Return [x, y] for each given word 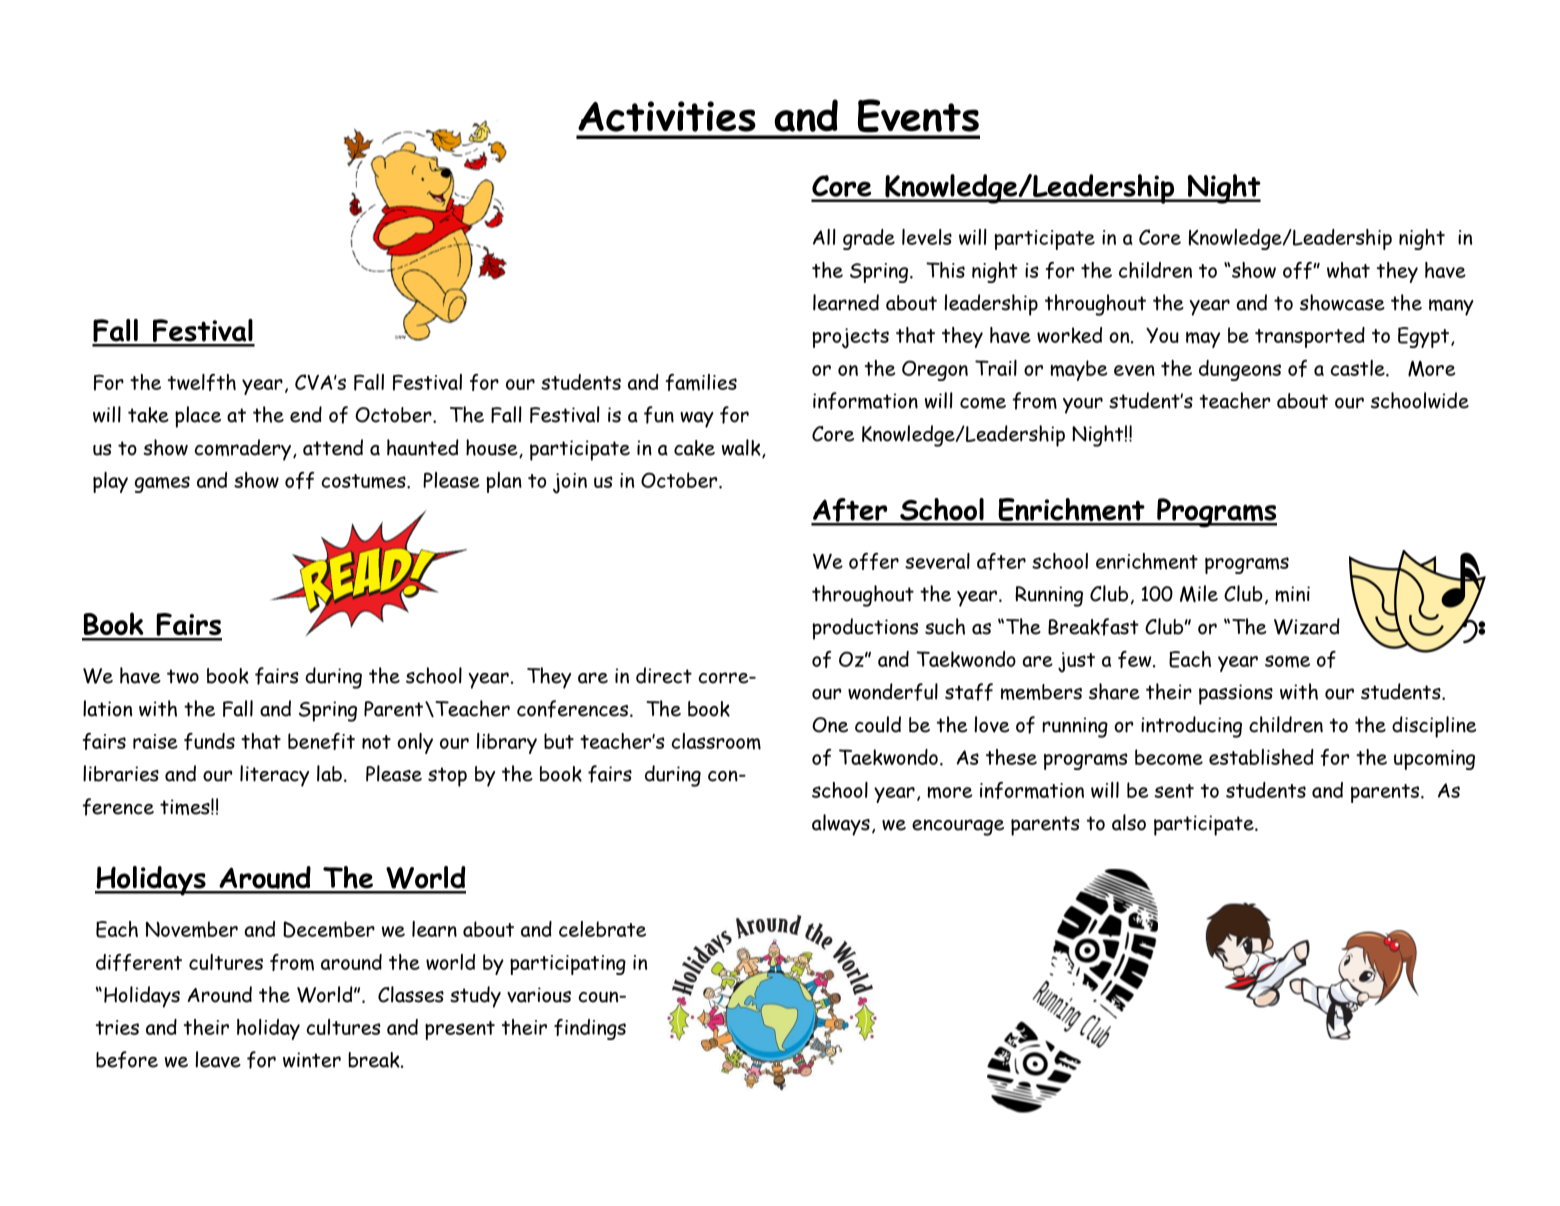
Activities [667, 116]
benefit [321, 741]
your [1083, 405]
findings [590, 1029]
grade [869, 239]
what [1348, 270]
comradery [244, 450]
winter [312, 1060]
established [1261, 757]
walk [742, 448]
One [830, 725]
